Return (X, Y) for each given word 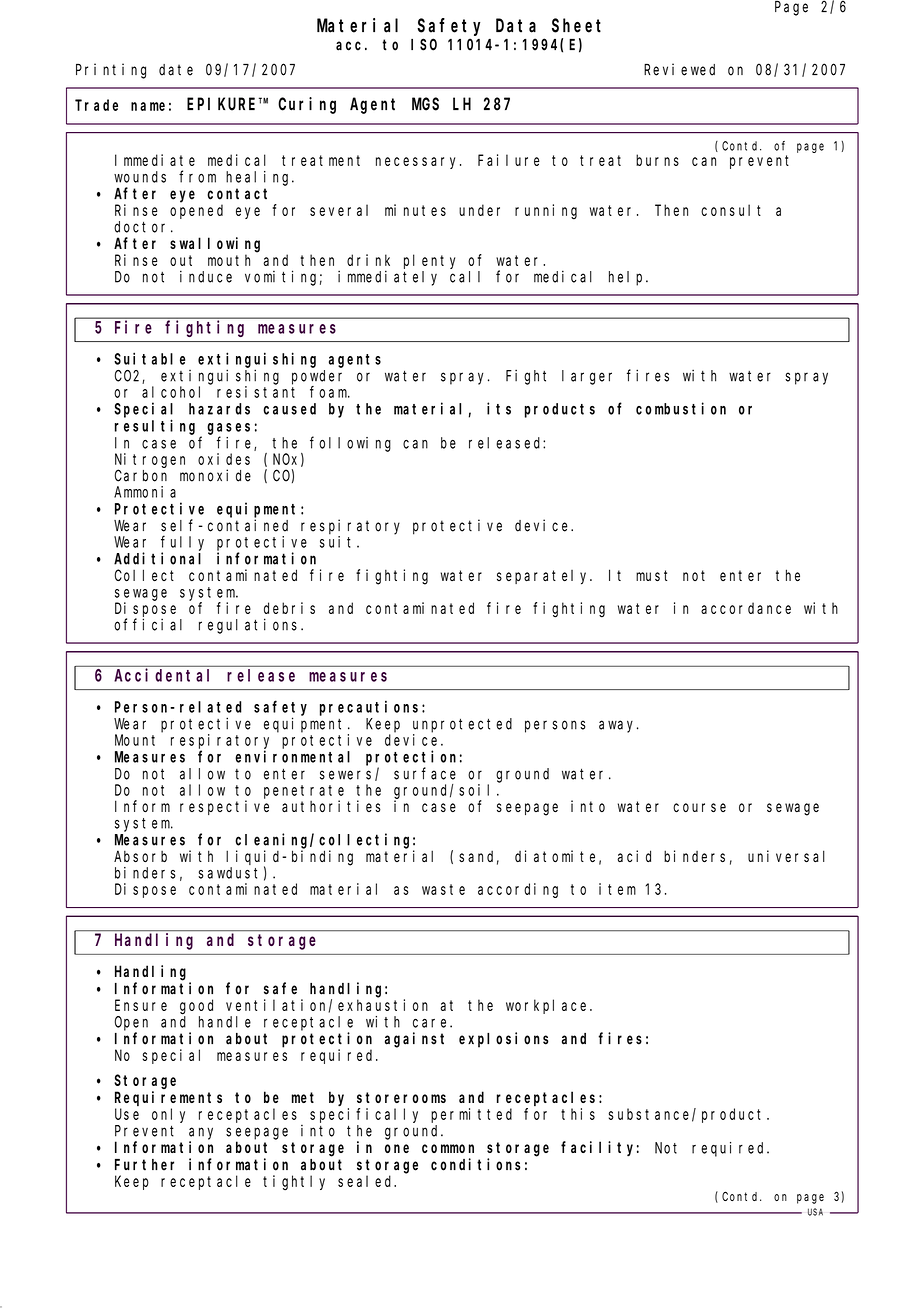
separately (544, 577)
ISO (424, 45)
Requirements (168, 1098)
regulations (250, 626)
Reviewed (679, 69)
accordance (746, 608)
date (176, 70)
